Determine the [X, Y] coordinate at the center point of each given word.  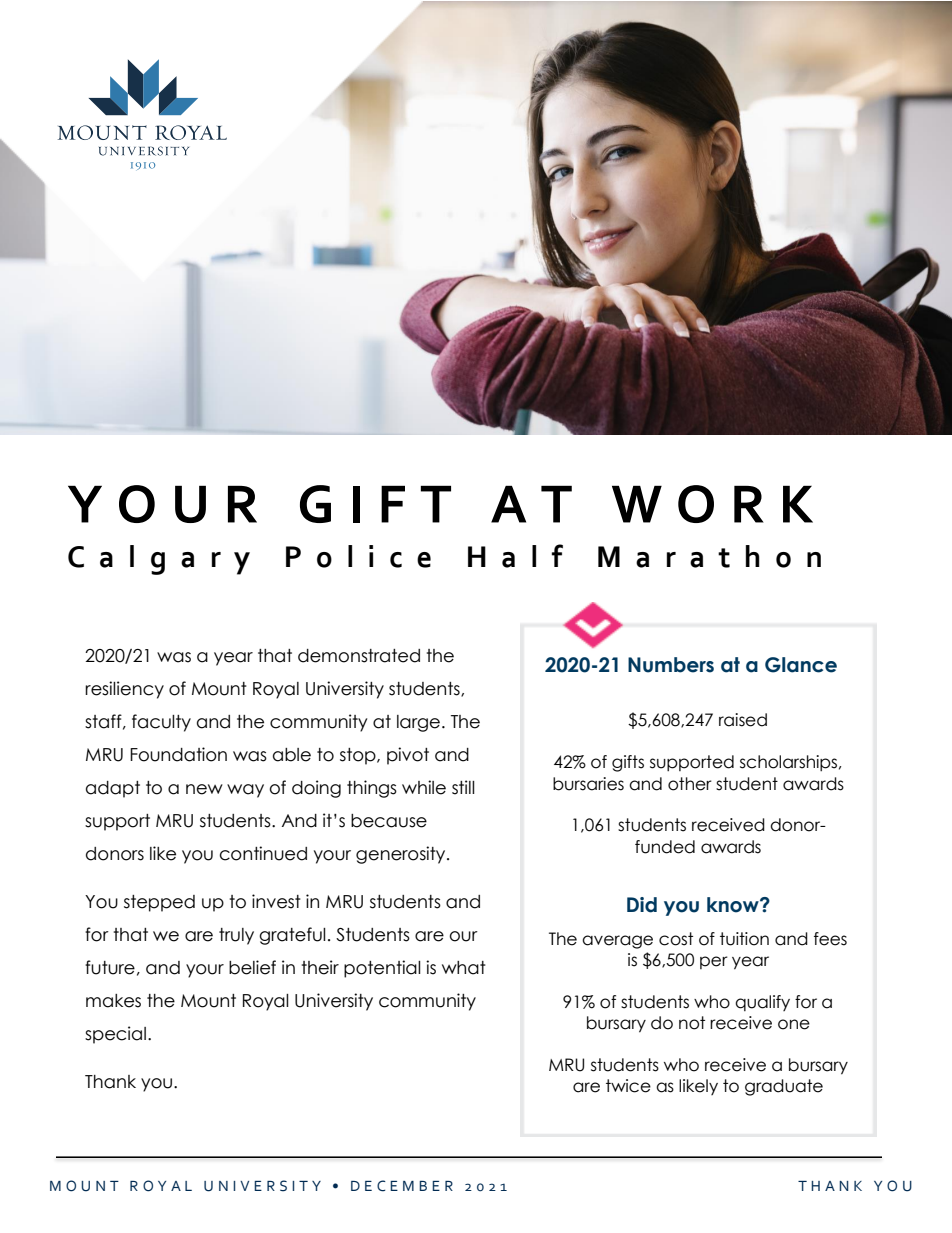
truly [236, 936]
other [690, 784]
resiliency [124, 690]
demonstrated [359, 656]
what [464, 968]
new [204, 789]
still [463, 787]
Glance [801, 665]
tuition [744, 939]
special [115, 1035]
